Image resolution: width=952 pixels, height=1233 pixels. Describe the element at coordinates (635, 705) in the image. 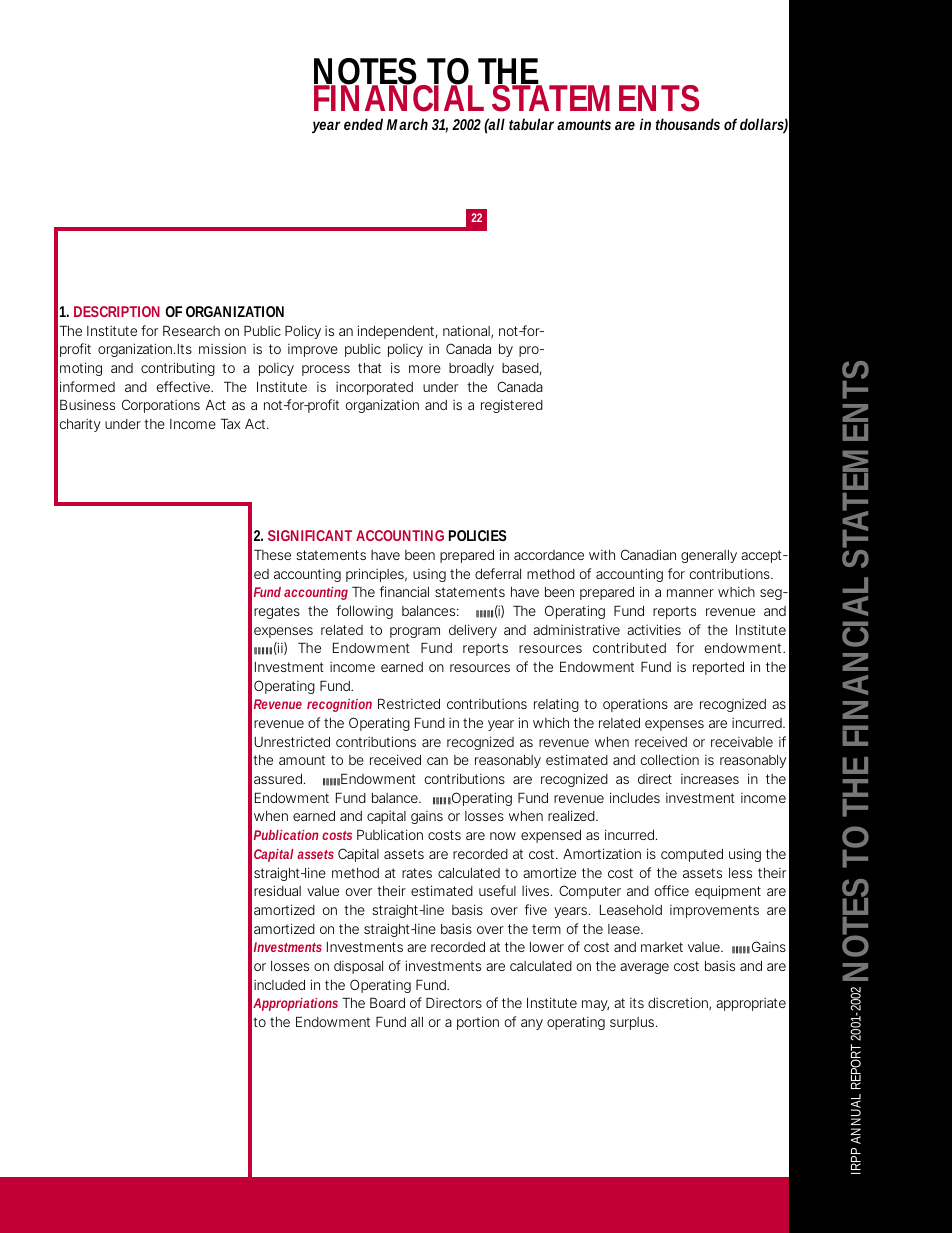

I see `operations` at that location.
